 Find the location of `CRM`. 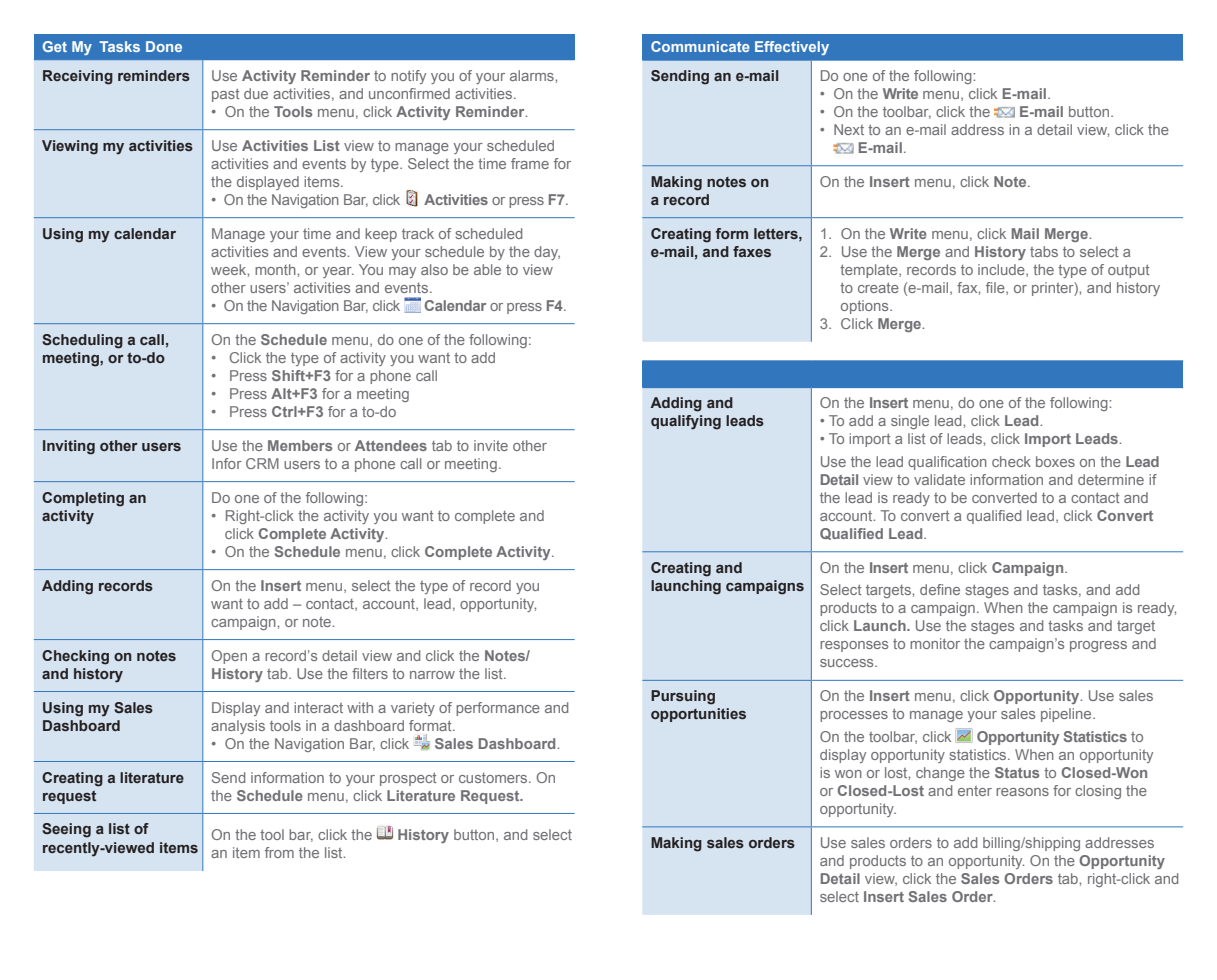

CRM is located at coordinates (262, 463).
